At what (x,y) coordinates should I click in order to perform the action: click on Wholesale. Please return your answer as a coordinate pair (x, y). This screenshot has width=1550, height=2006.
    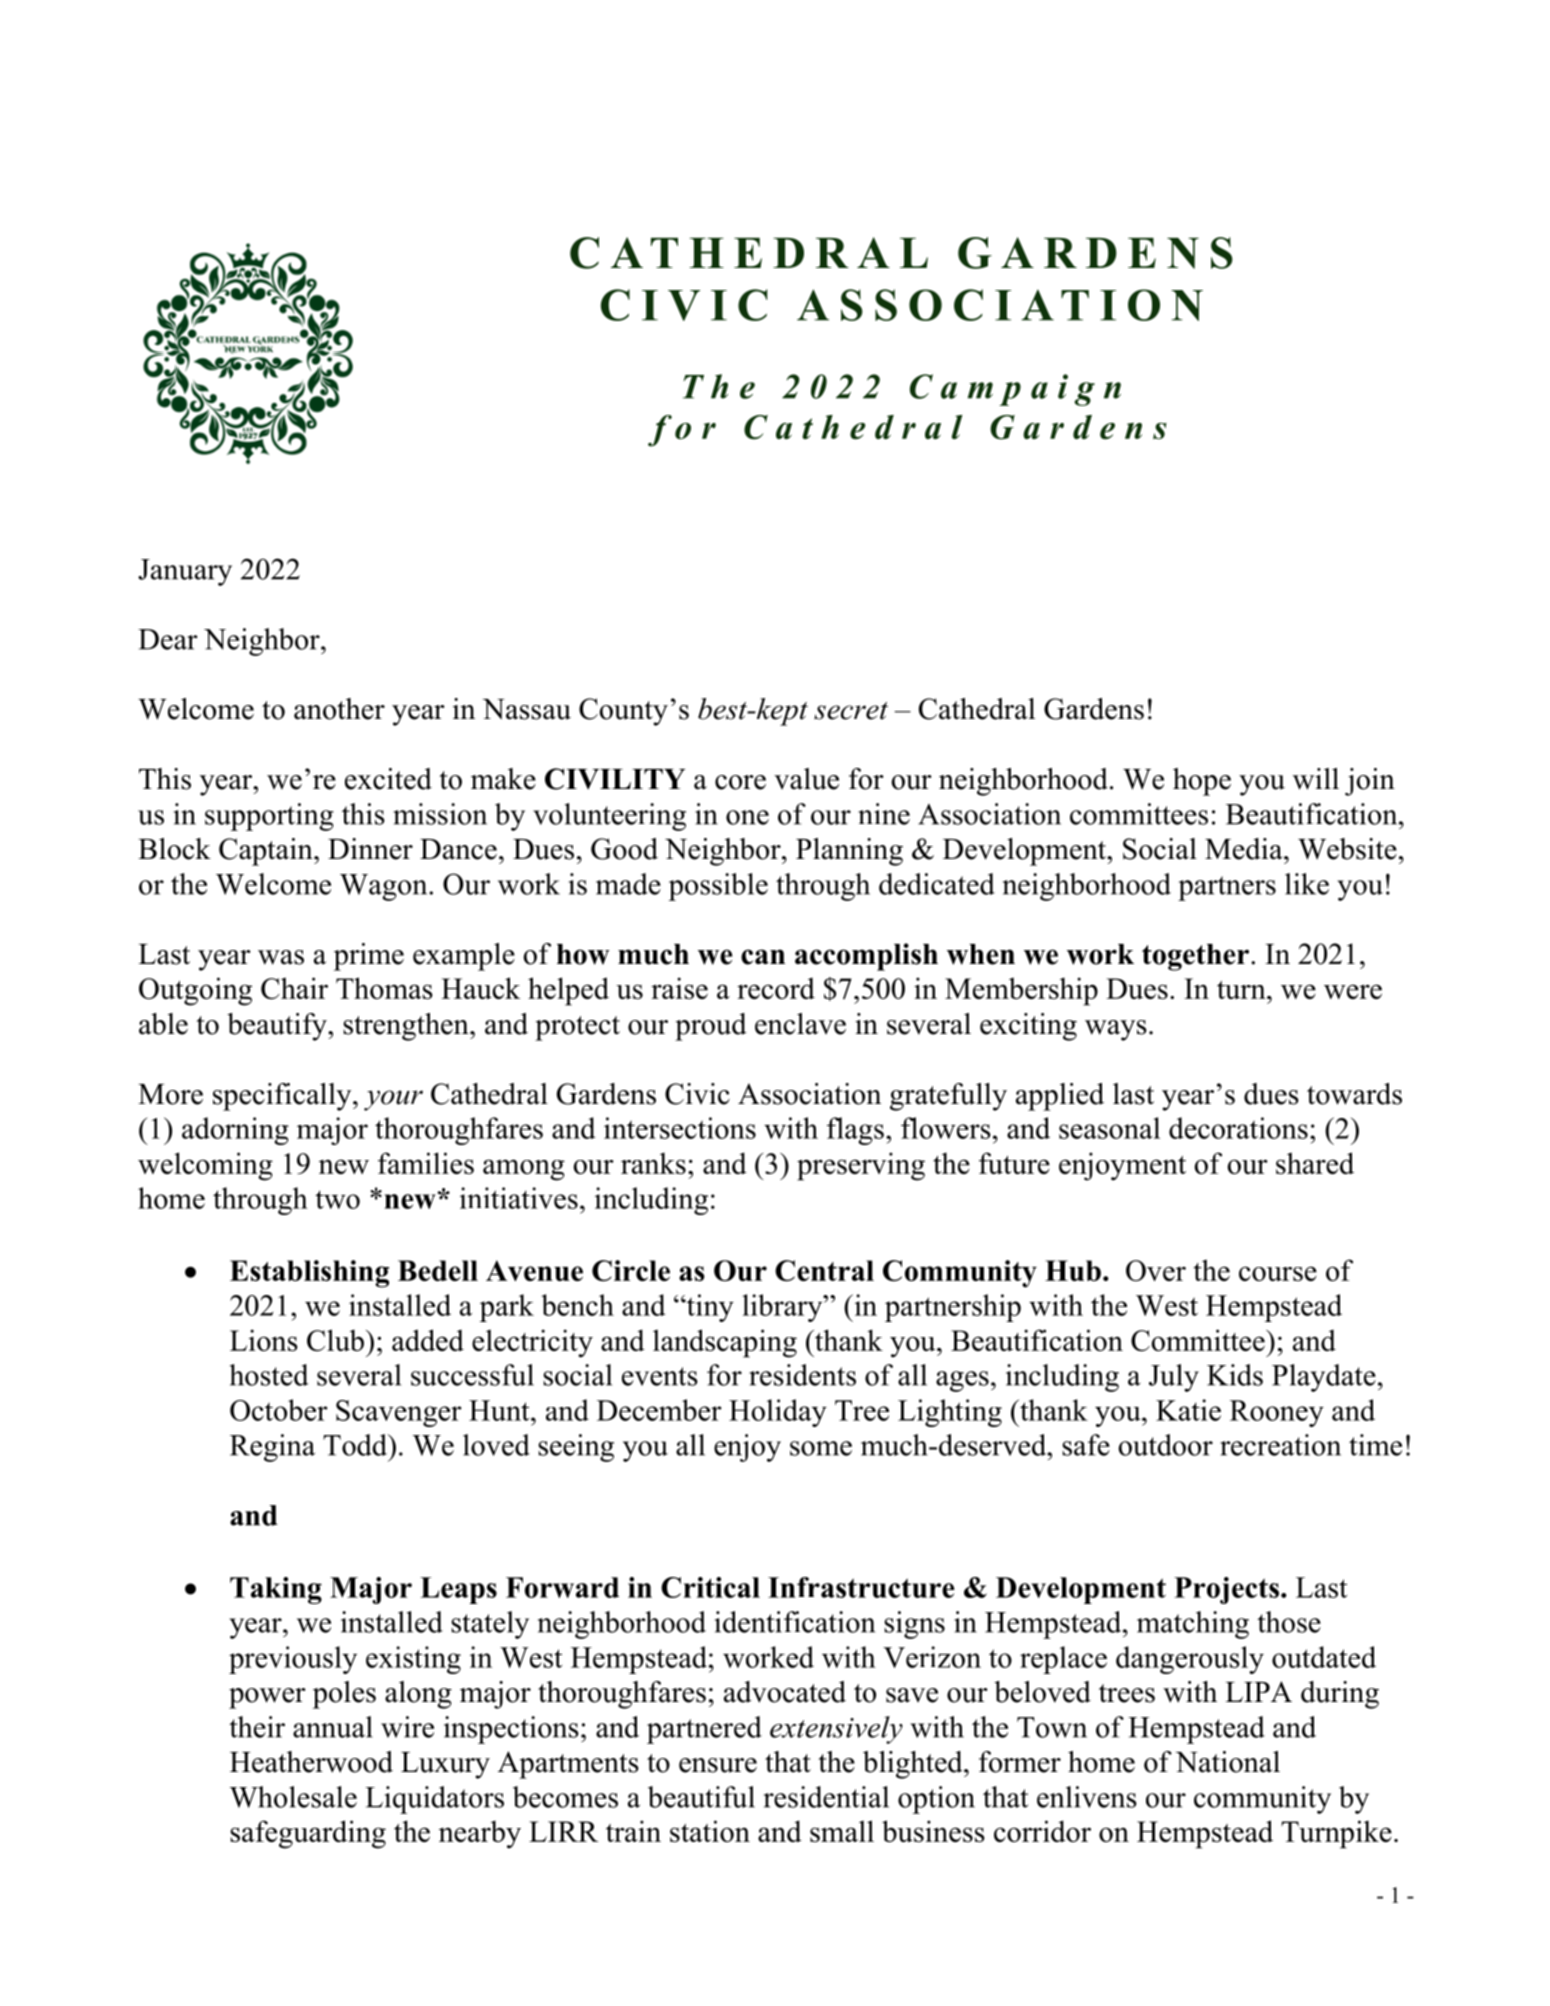
    Looking at the image, I should click on (293, 1797).
